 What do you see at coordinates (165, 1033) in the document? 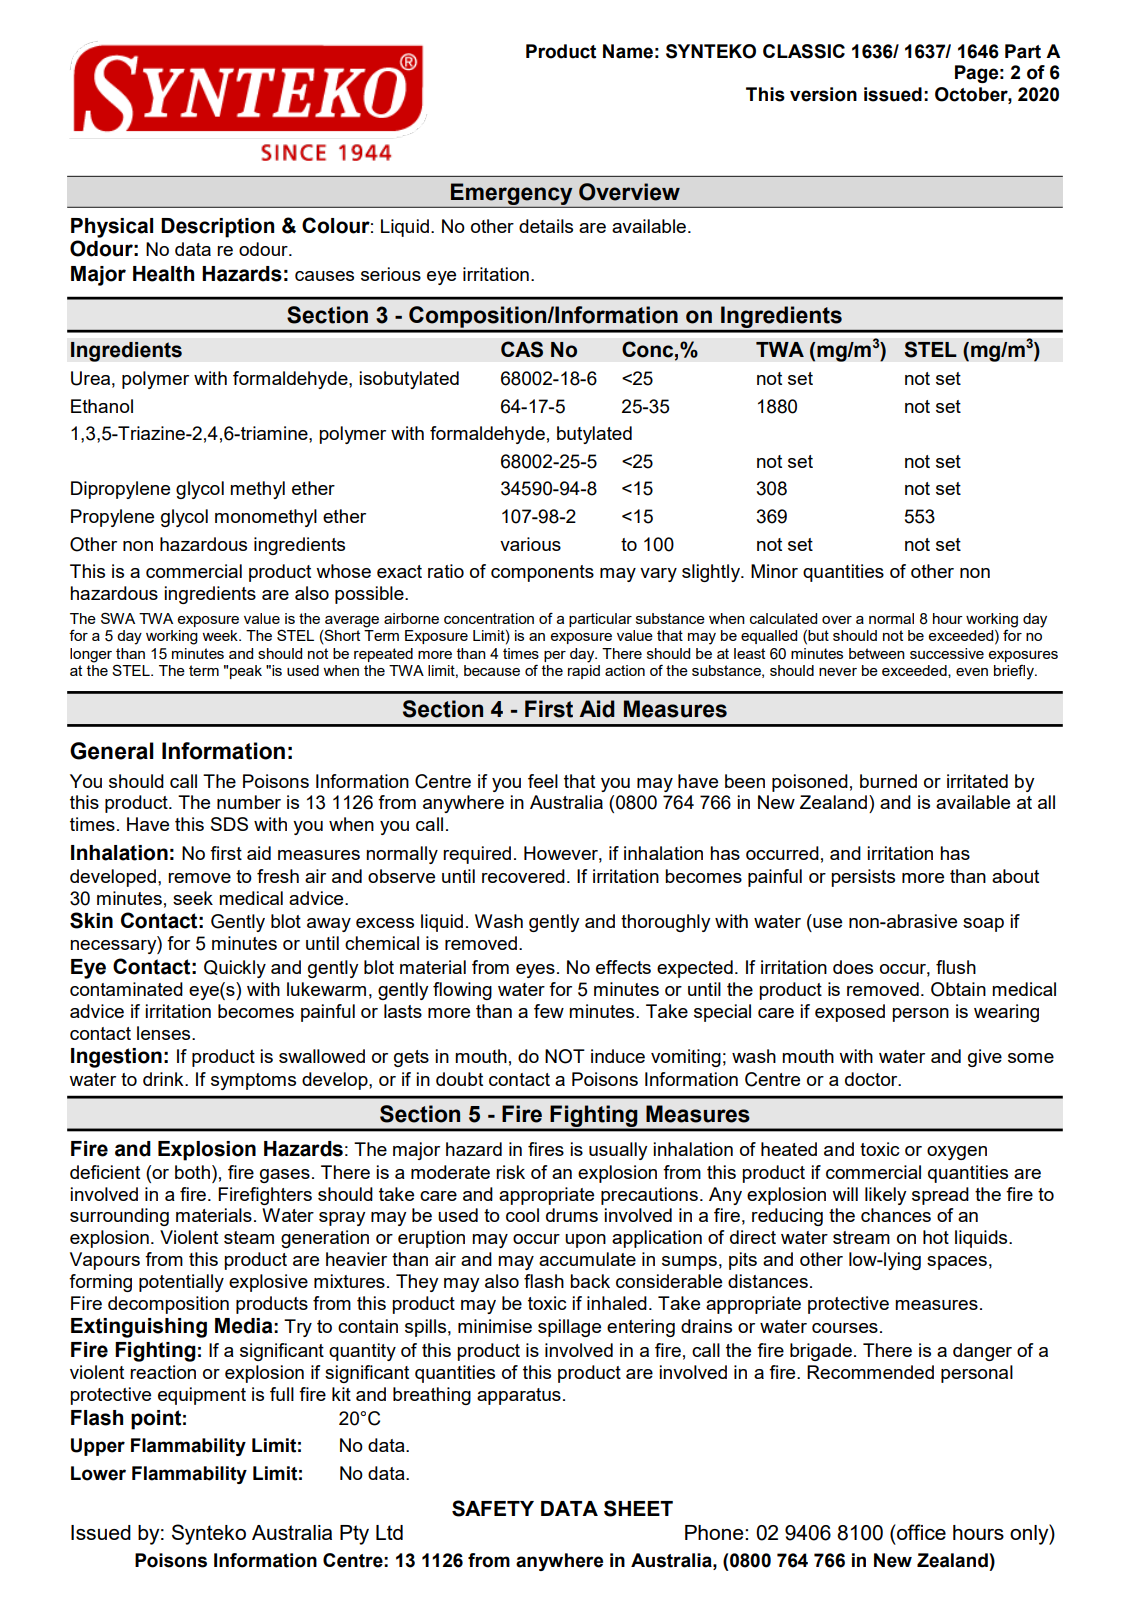
I see `lenses` at bounding box center [165, 1033].
